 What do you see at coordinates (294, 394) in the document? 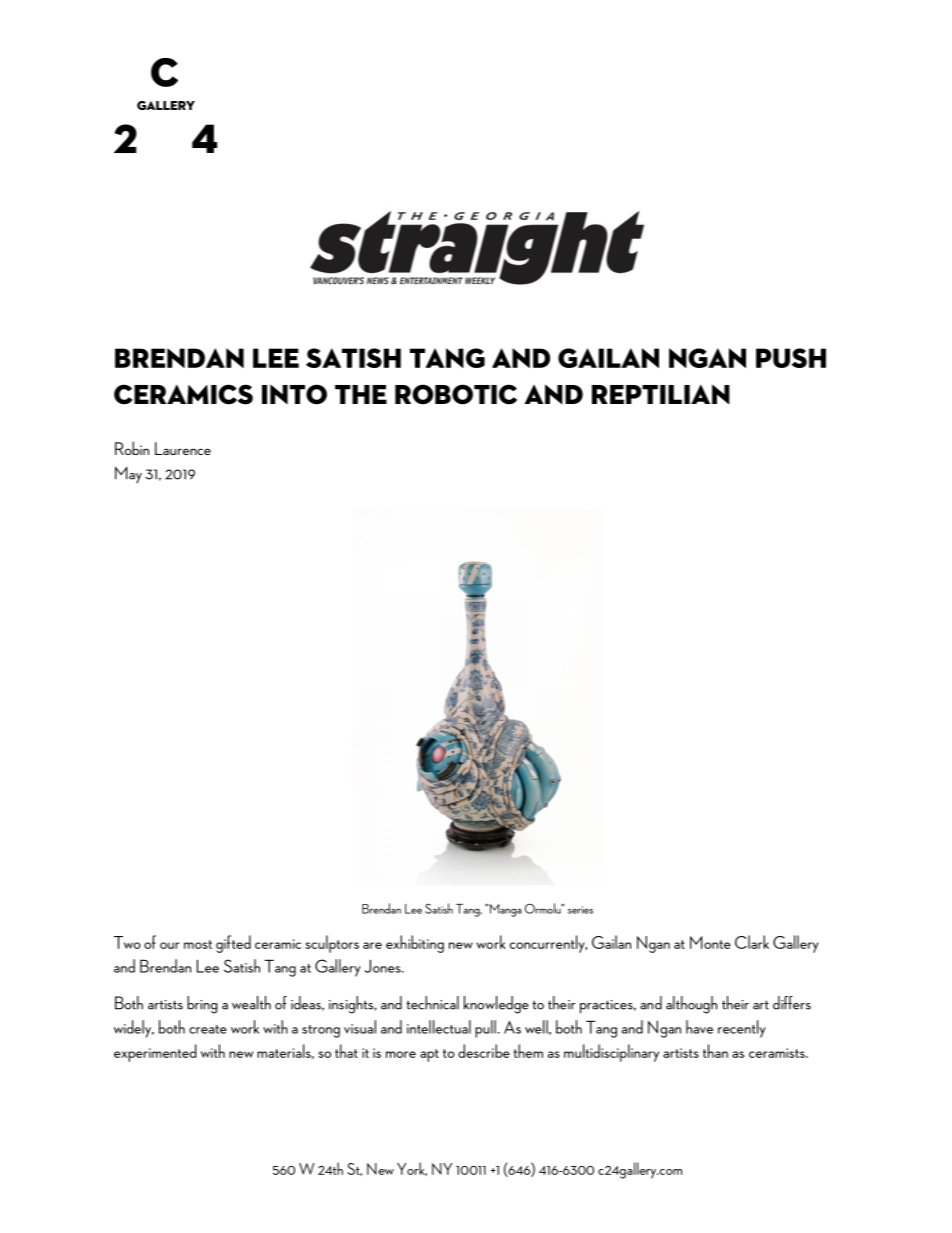
I see `into` at bounding box center [294, 394].
